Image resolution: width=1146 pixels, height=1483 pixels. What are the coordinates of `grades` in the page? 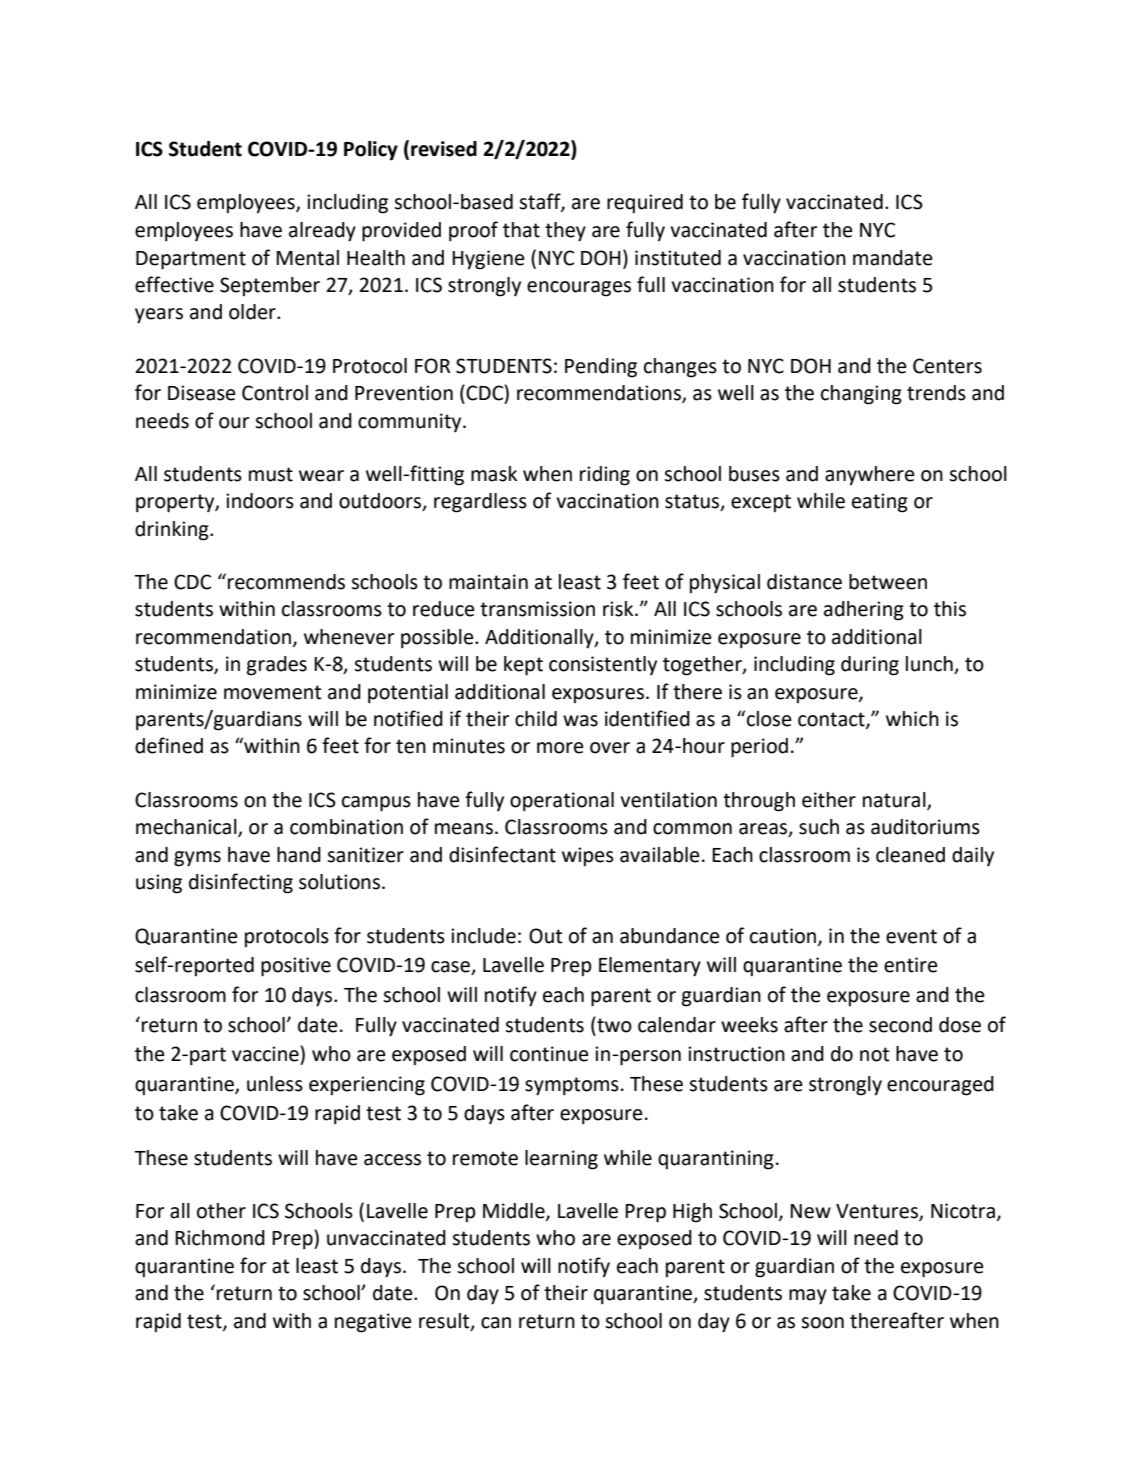 It's located at (277, 666).
